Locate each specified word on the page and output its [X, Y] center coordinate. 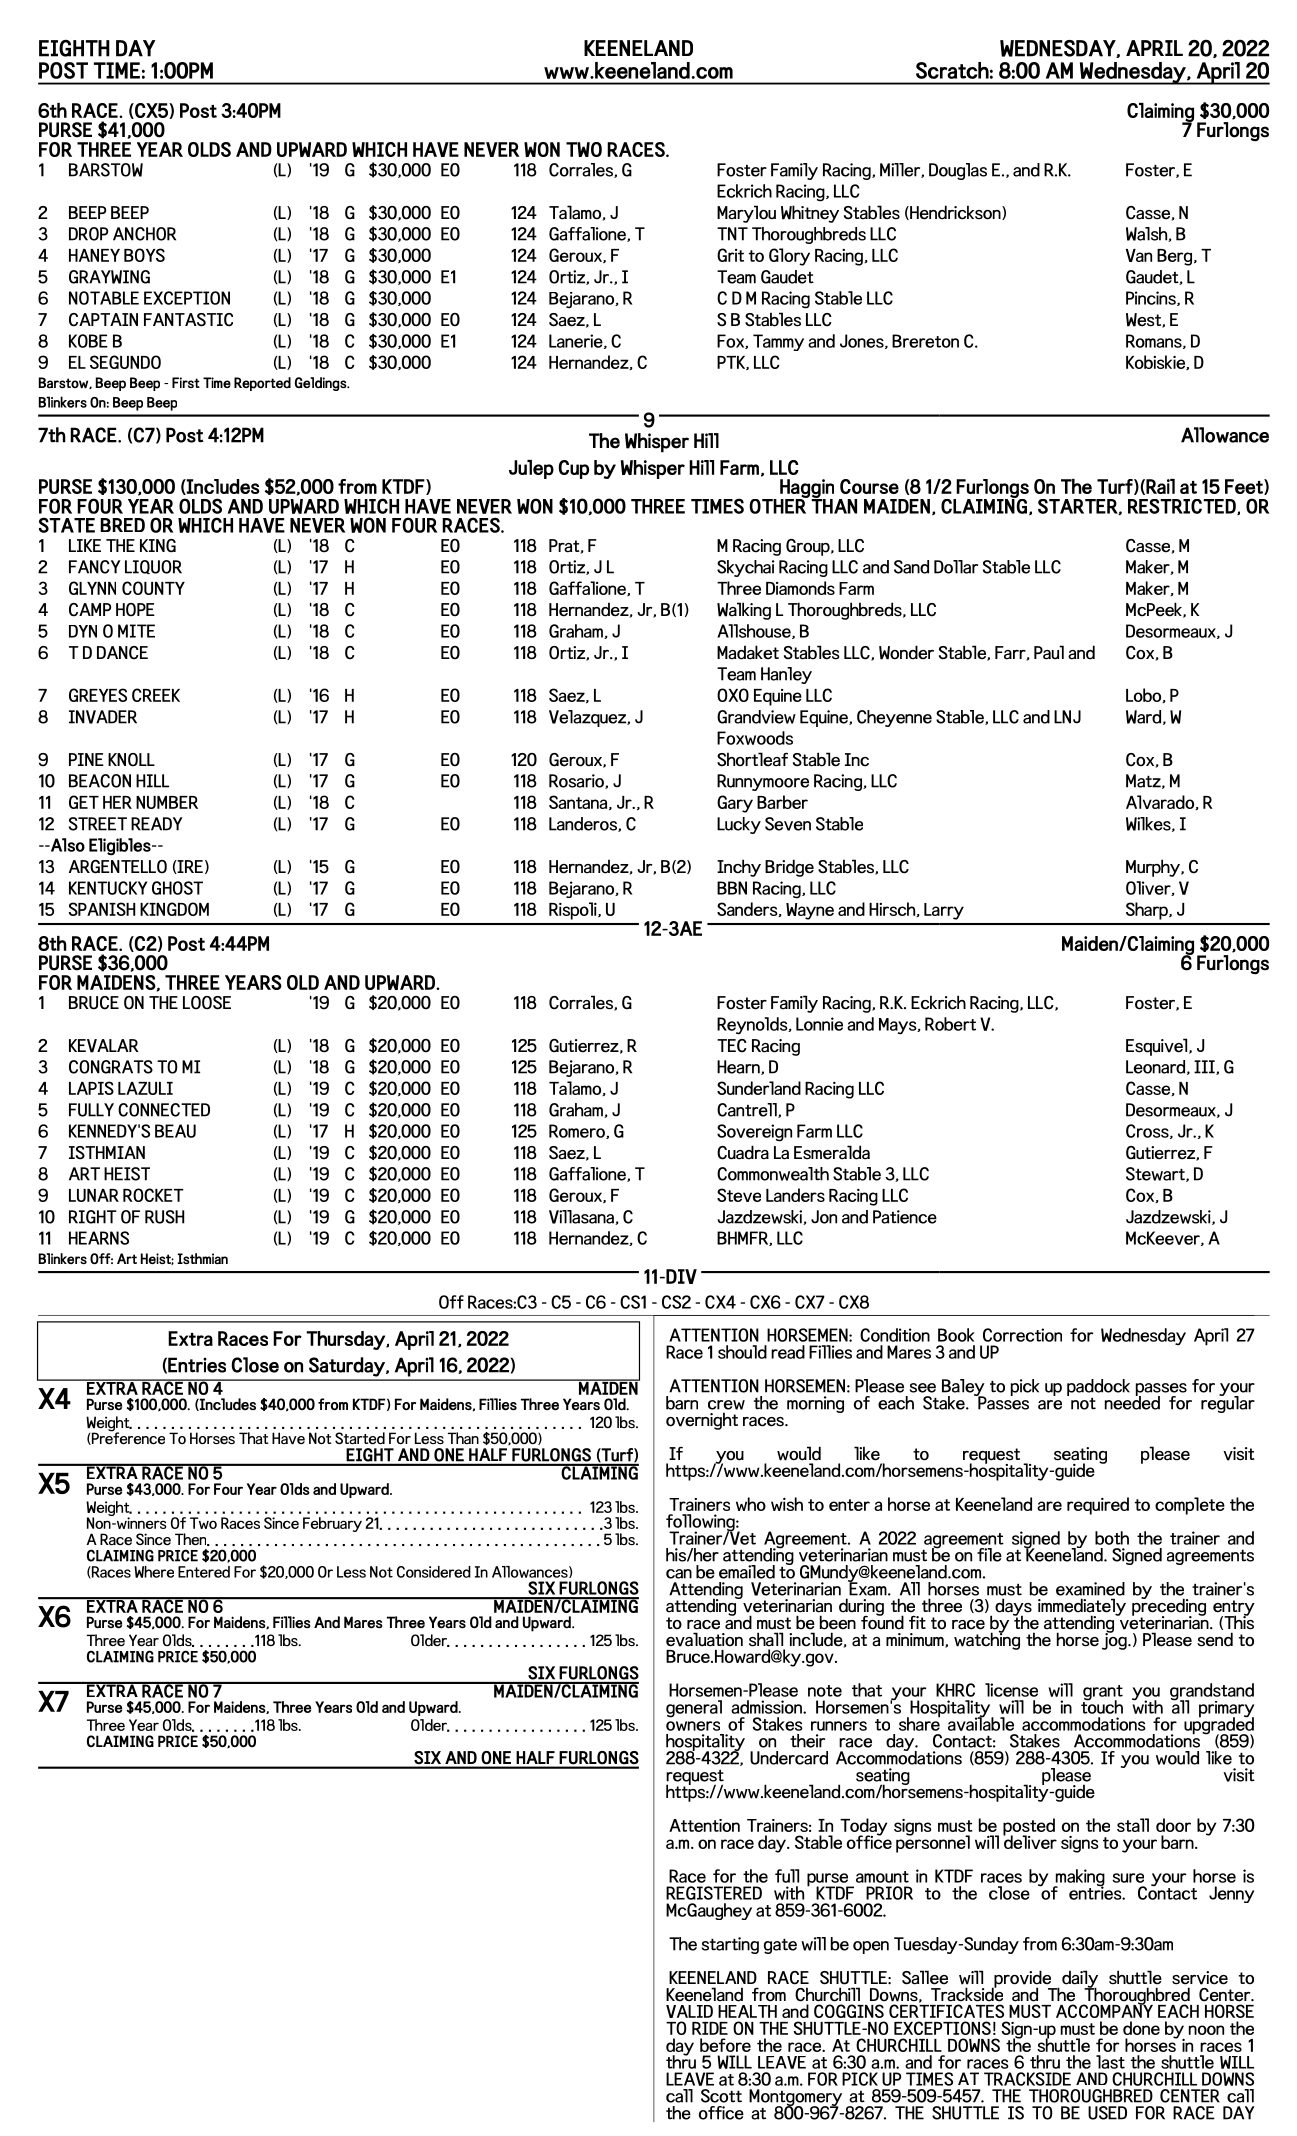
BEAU [175, 1131]
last [1110, 2062]
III [1205, 1067]
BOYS [144, 255]
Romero [578, 1131]
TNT [732, 234]
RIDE [710, 2028]
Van [1139, 255]
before [725, 2045]
